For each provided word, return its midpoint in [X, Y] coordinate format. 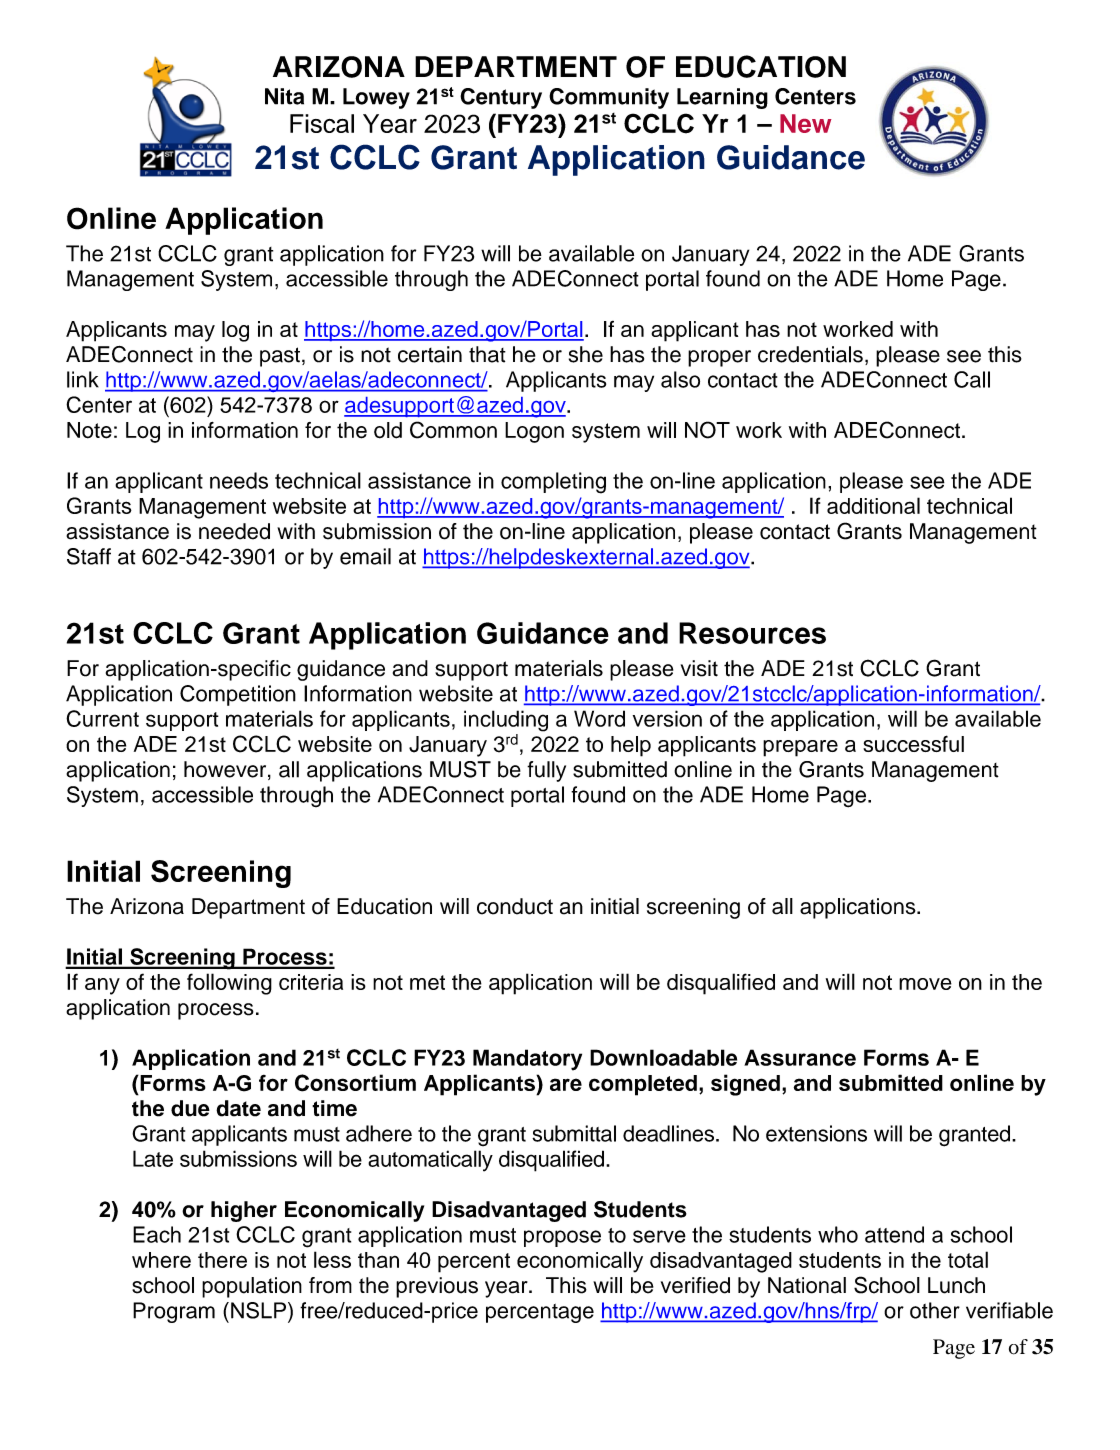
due [190, 1108]
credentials [810, 354]
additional [873, 505]
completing [553, 483]
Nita [284, 96]
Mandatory [527, 1060]
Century [501, 98]
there [222, 1260]
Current [102, 718]
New [806, 123]
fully [546, 771]
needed [234, 531]
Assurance [800, 1057]
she [586, 354]
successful [913, 743]
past [280, 357]
